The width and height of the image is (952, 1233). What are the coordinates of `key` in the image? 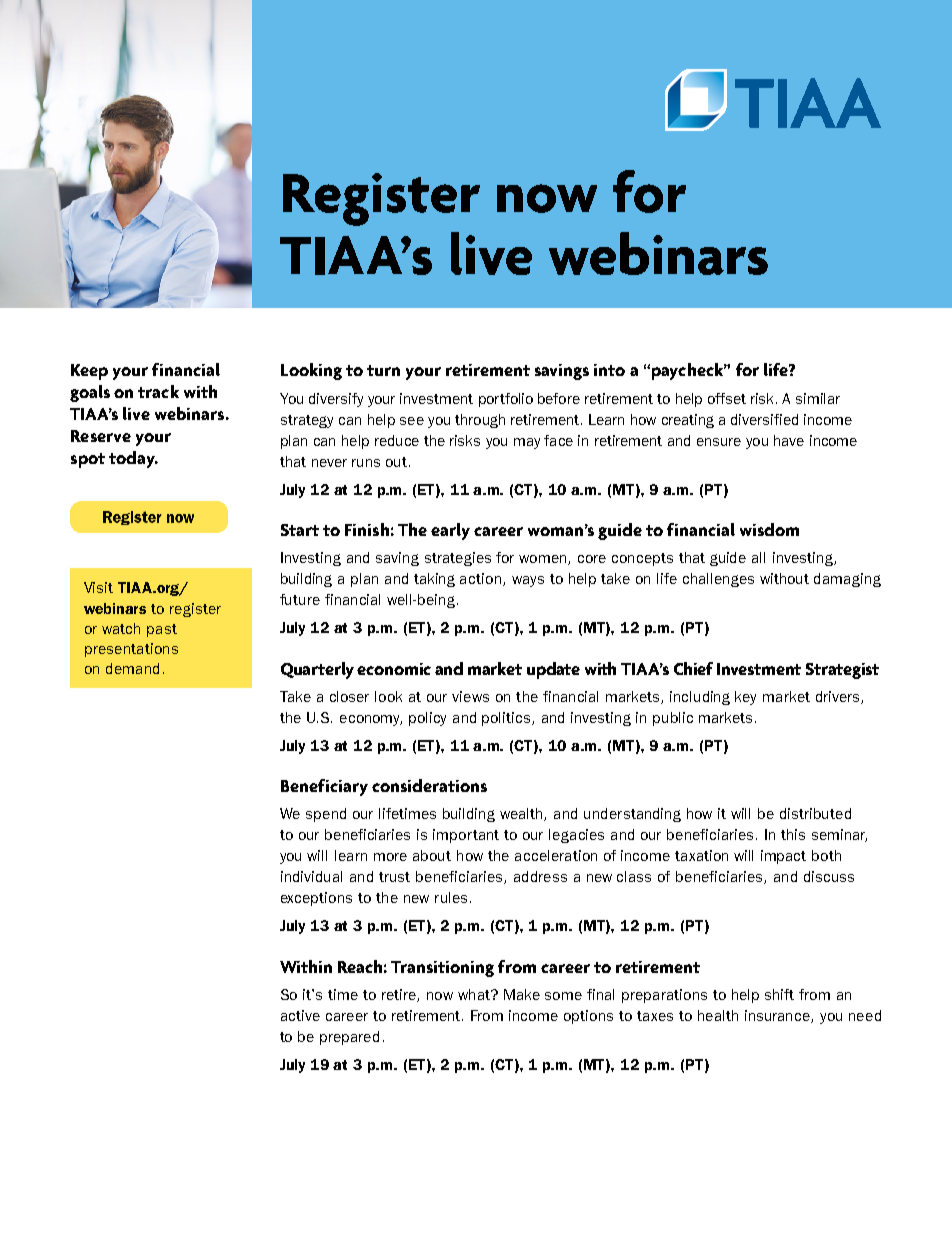 It's located at (745, 698).
